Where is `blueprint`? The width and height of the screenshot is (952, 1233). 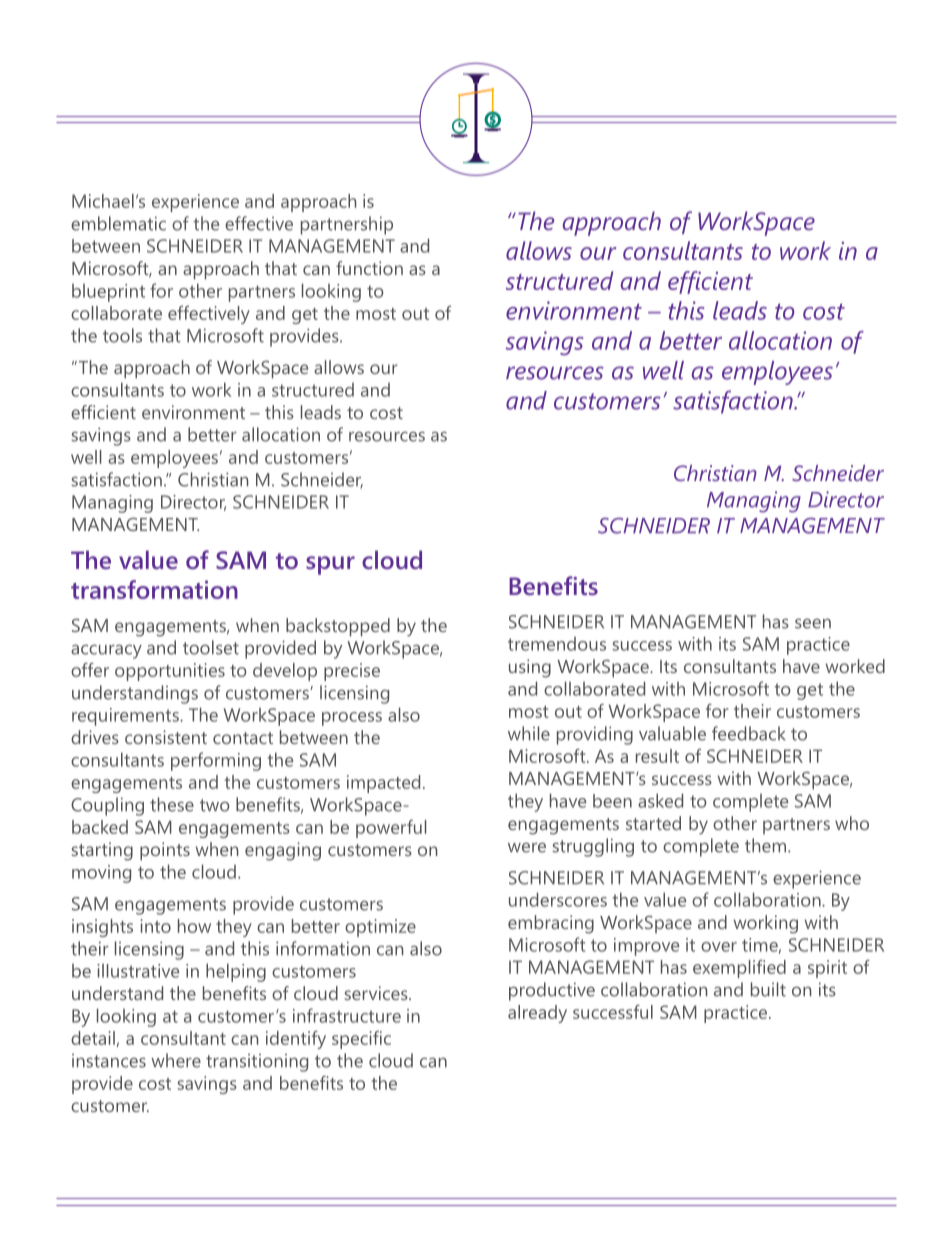 blueprint is located at coordinates (108, 293).
